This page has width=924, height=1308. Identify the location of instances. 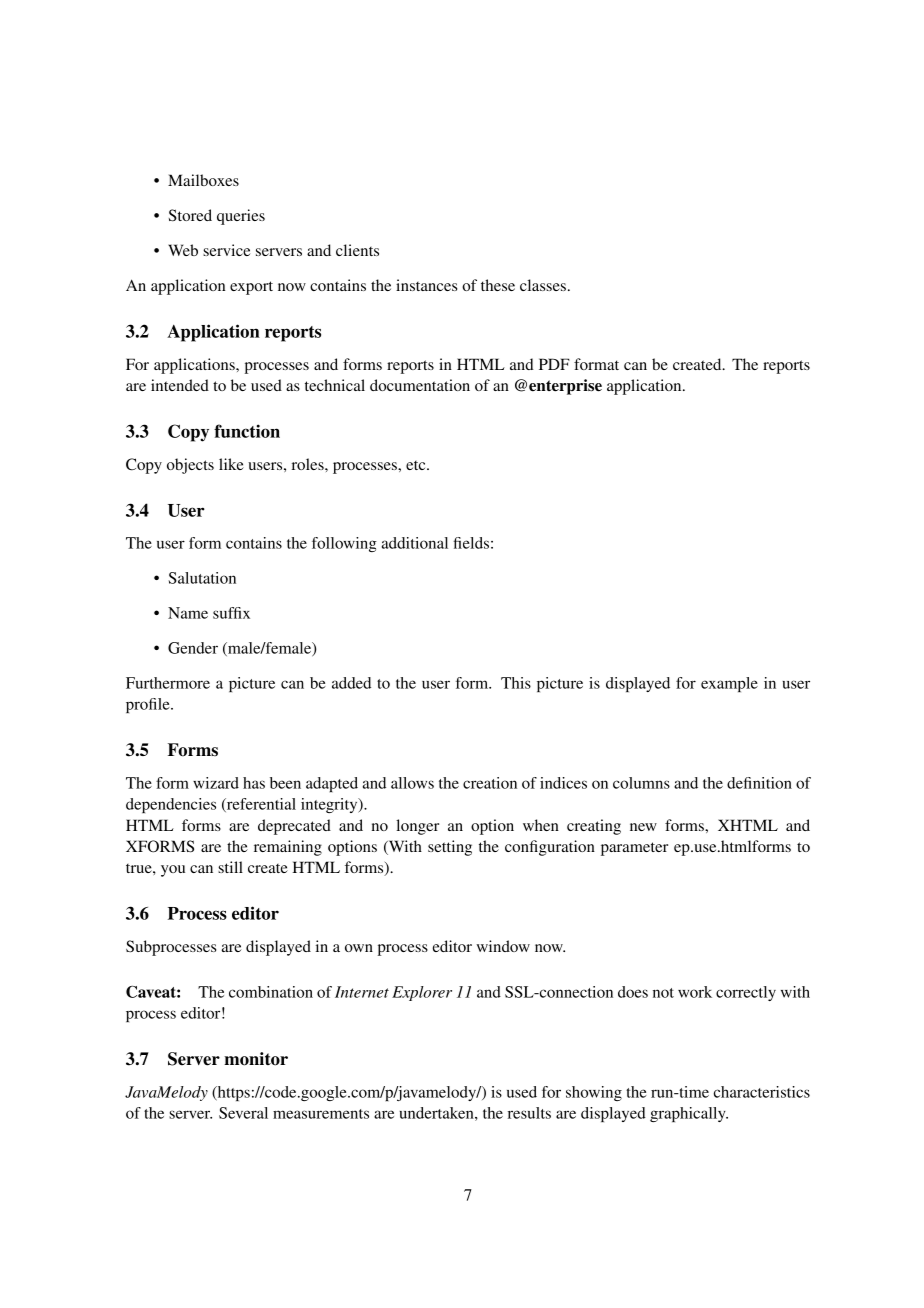
(426, 285).
